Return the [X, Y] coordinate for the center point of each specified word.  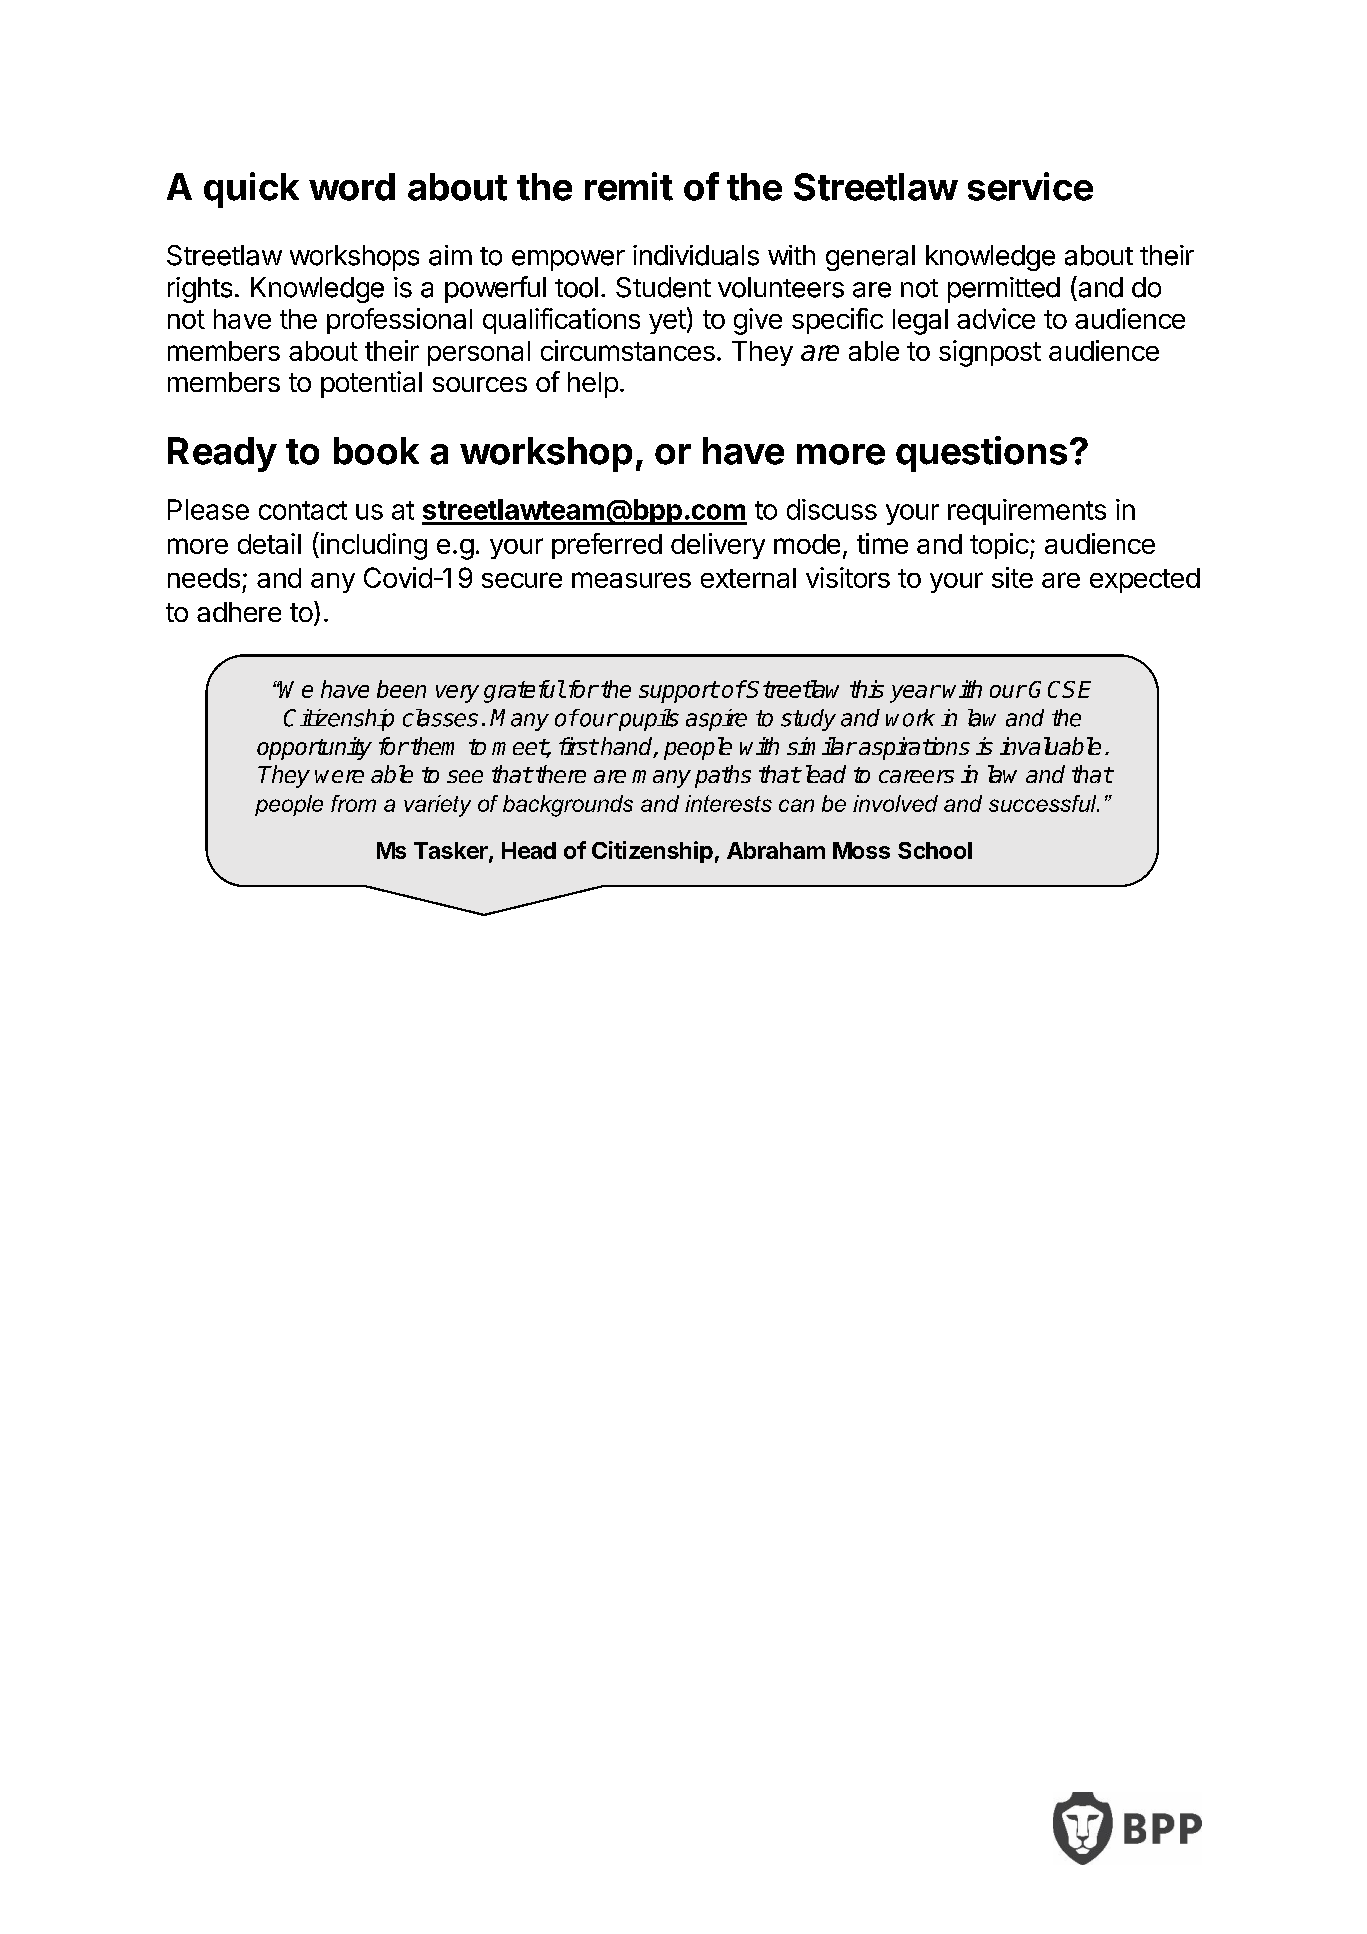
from [353, 803]
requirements [1027, 512]
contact [303, 510]
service [1030, 186]
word [352, 187]
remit [629, 186]
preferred [607, 546]
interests [728, 803]
